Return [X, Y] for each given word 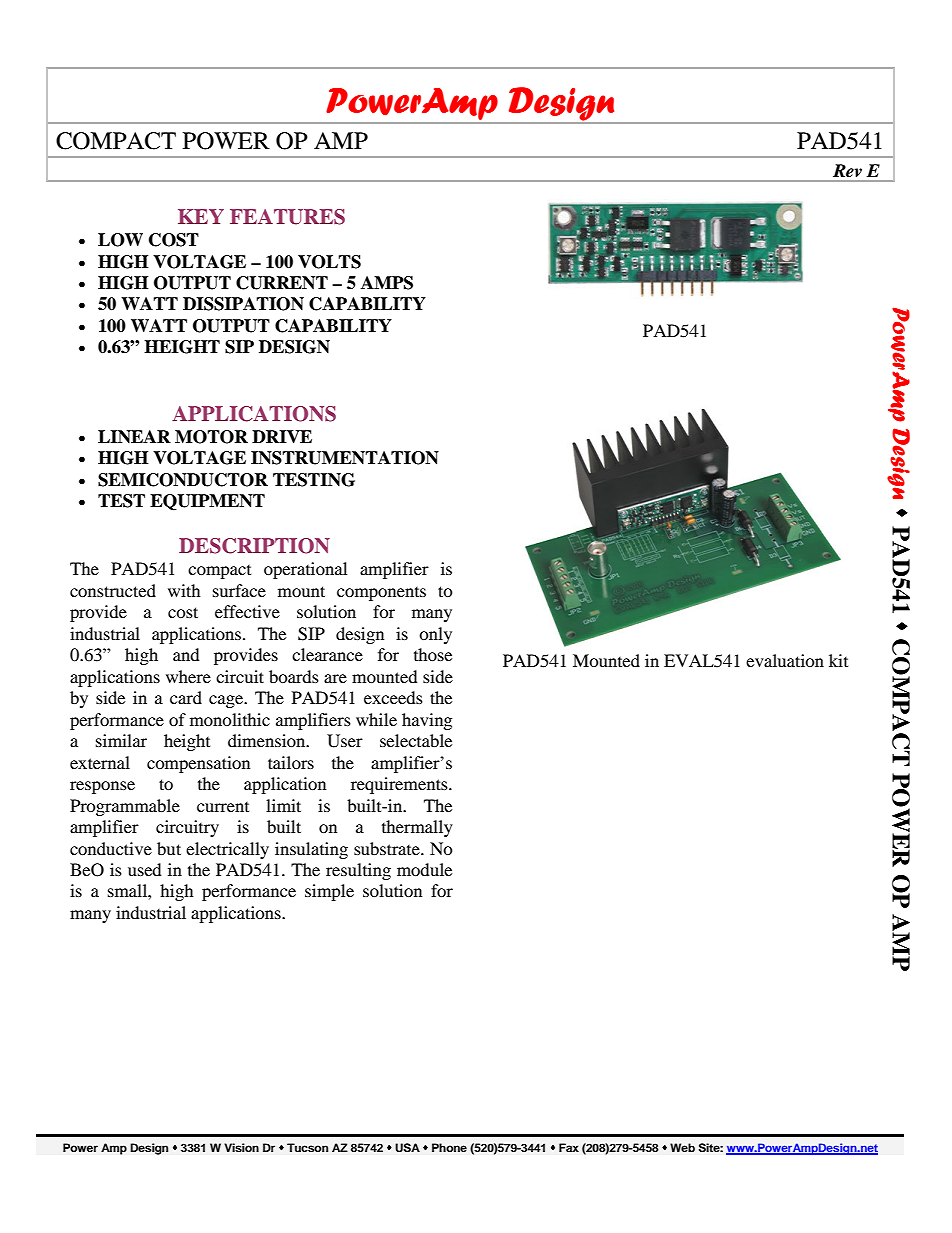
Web [682, 1147]
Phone [449, 1147]
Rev [847, 171]
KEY [201, 216]
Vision [241, 1147]
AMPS [387, 283]
